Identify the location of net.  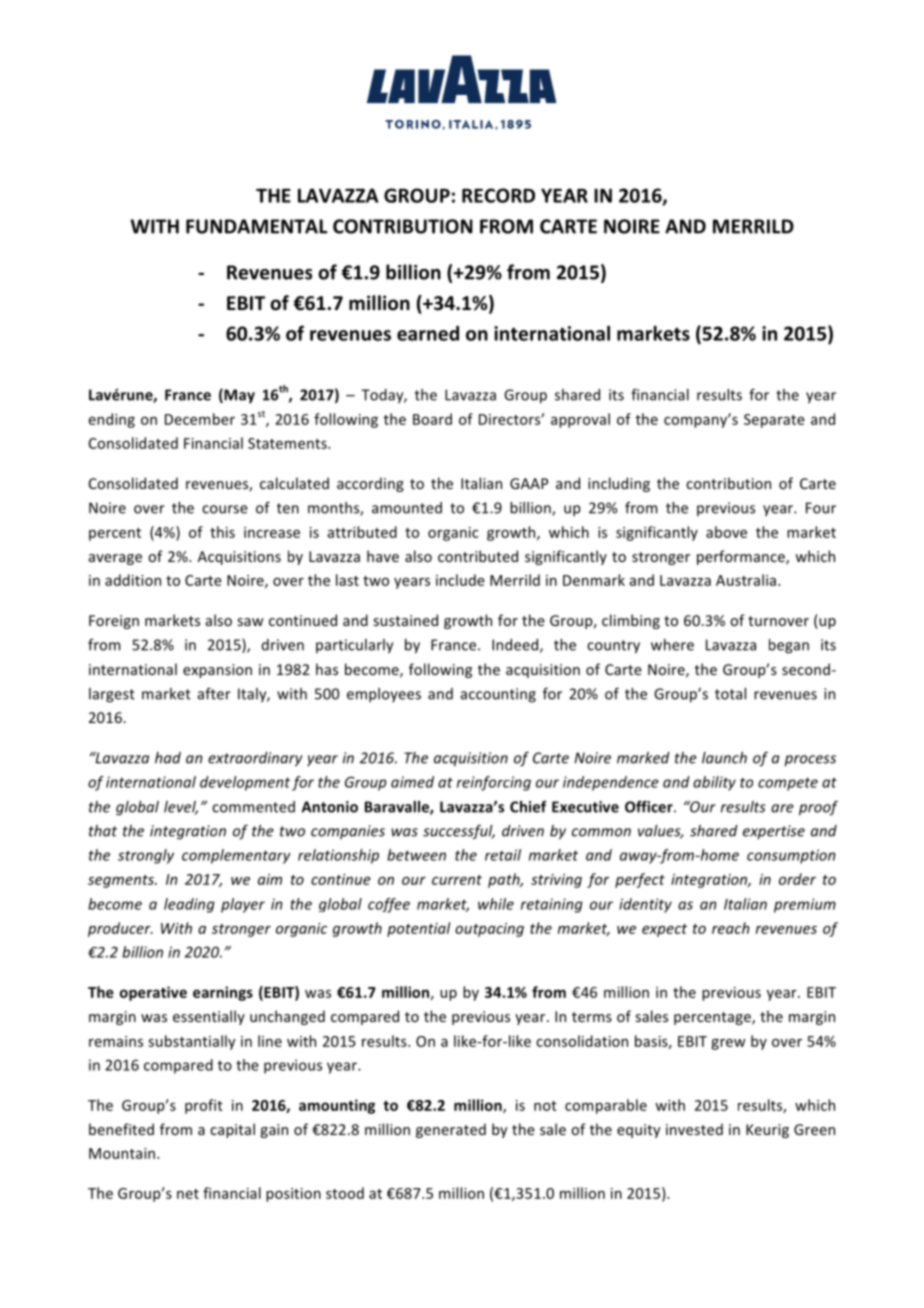
(188, 1194).
